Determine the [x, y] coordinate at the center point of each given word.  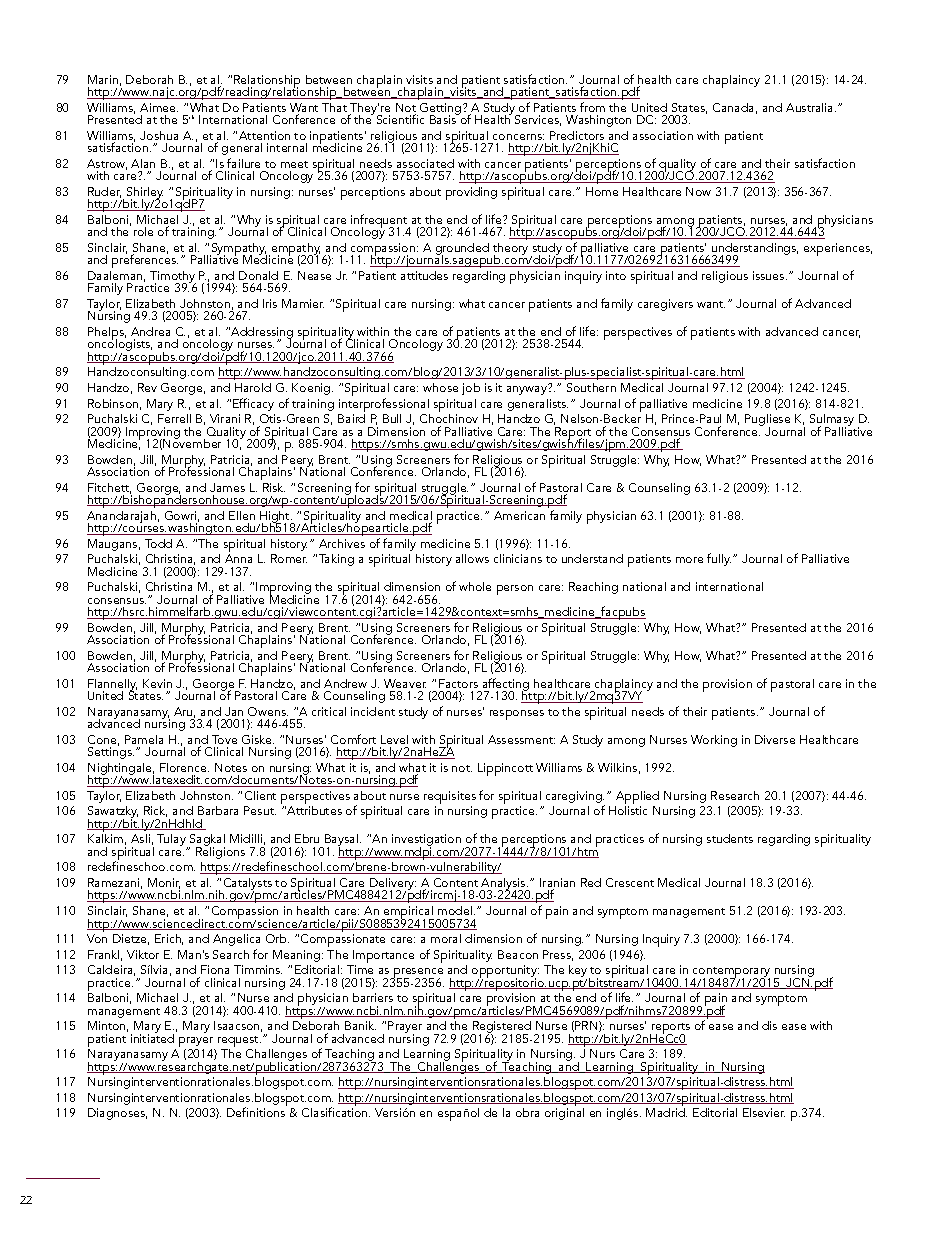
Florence [184, 767]
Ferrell [174, 418]
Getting [442, 110]
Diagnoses [117, 1114]
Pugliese [767, 421]
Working [714, 741]
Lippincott [505, 769]
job [471, 389]
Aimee [159, 107]
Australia [811, 107]
